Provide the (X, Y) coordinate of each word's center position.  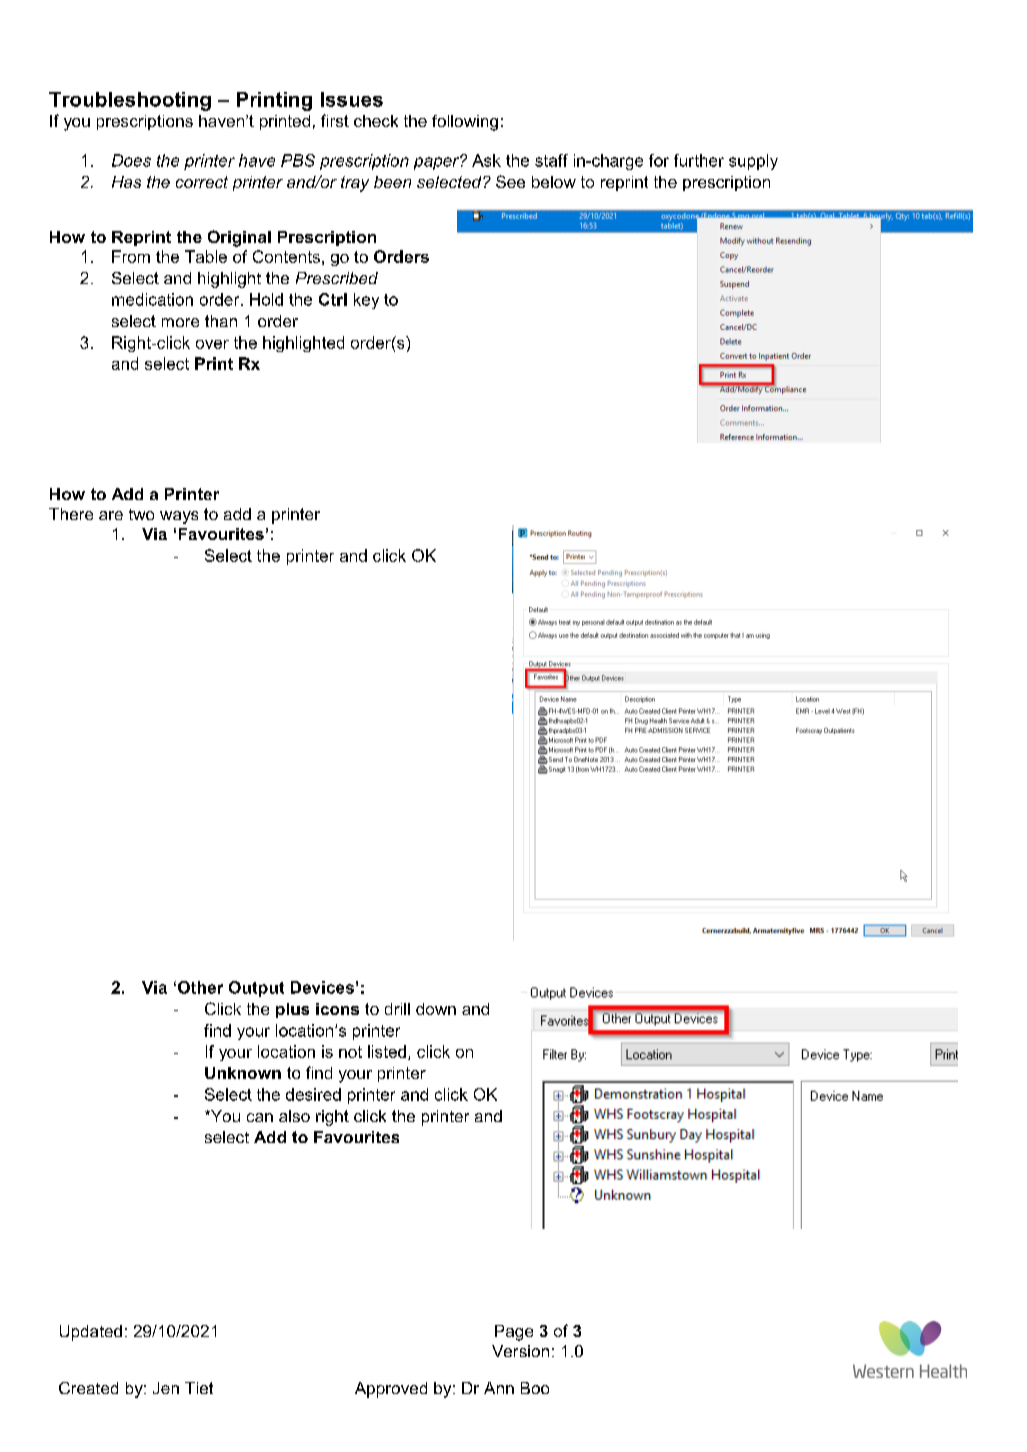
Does (131, 160)
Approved (391, 1390)
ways (179, 517)
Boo (535, 1388)
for (659, 160)
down (436, 1009)
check (376, 121)
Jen (166, 1388)
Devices (322, 987)
